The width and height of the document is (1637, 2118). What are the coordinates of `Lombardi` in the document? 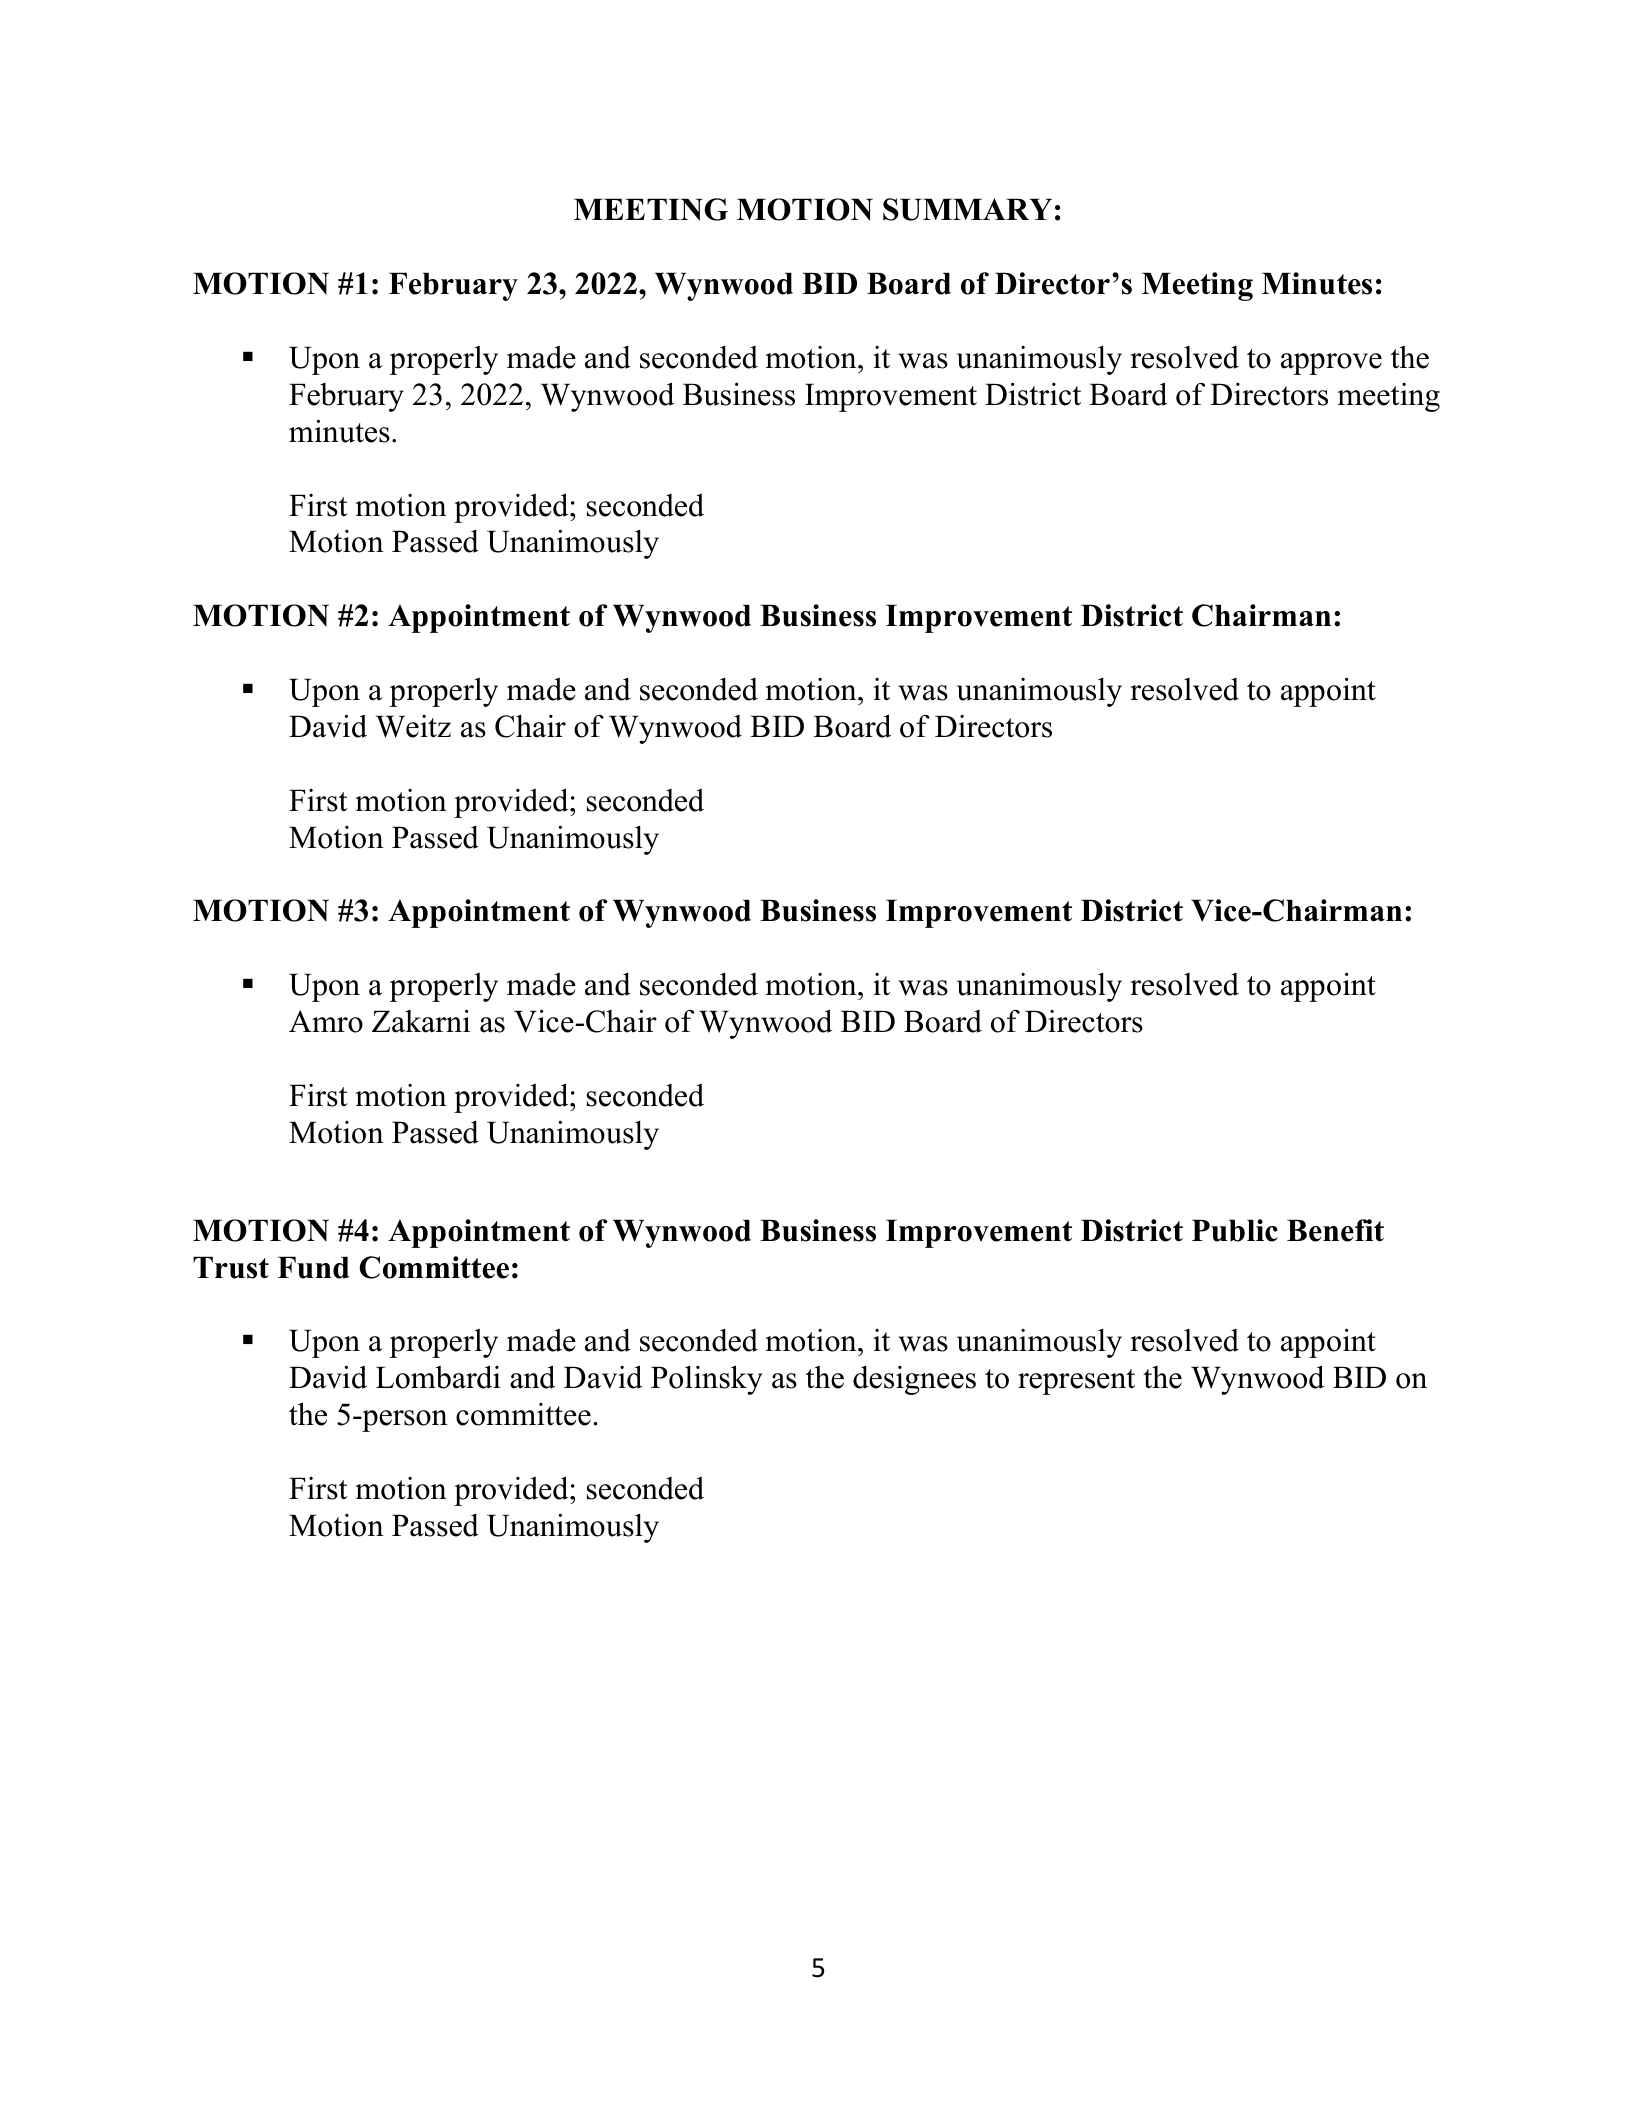 It's located at (438, 1377).
